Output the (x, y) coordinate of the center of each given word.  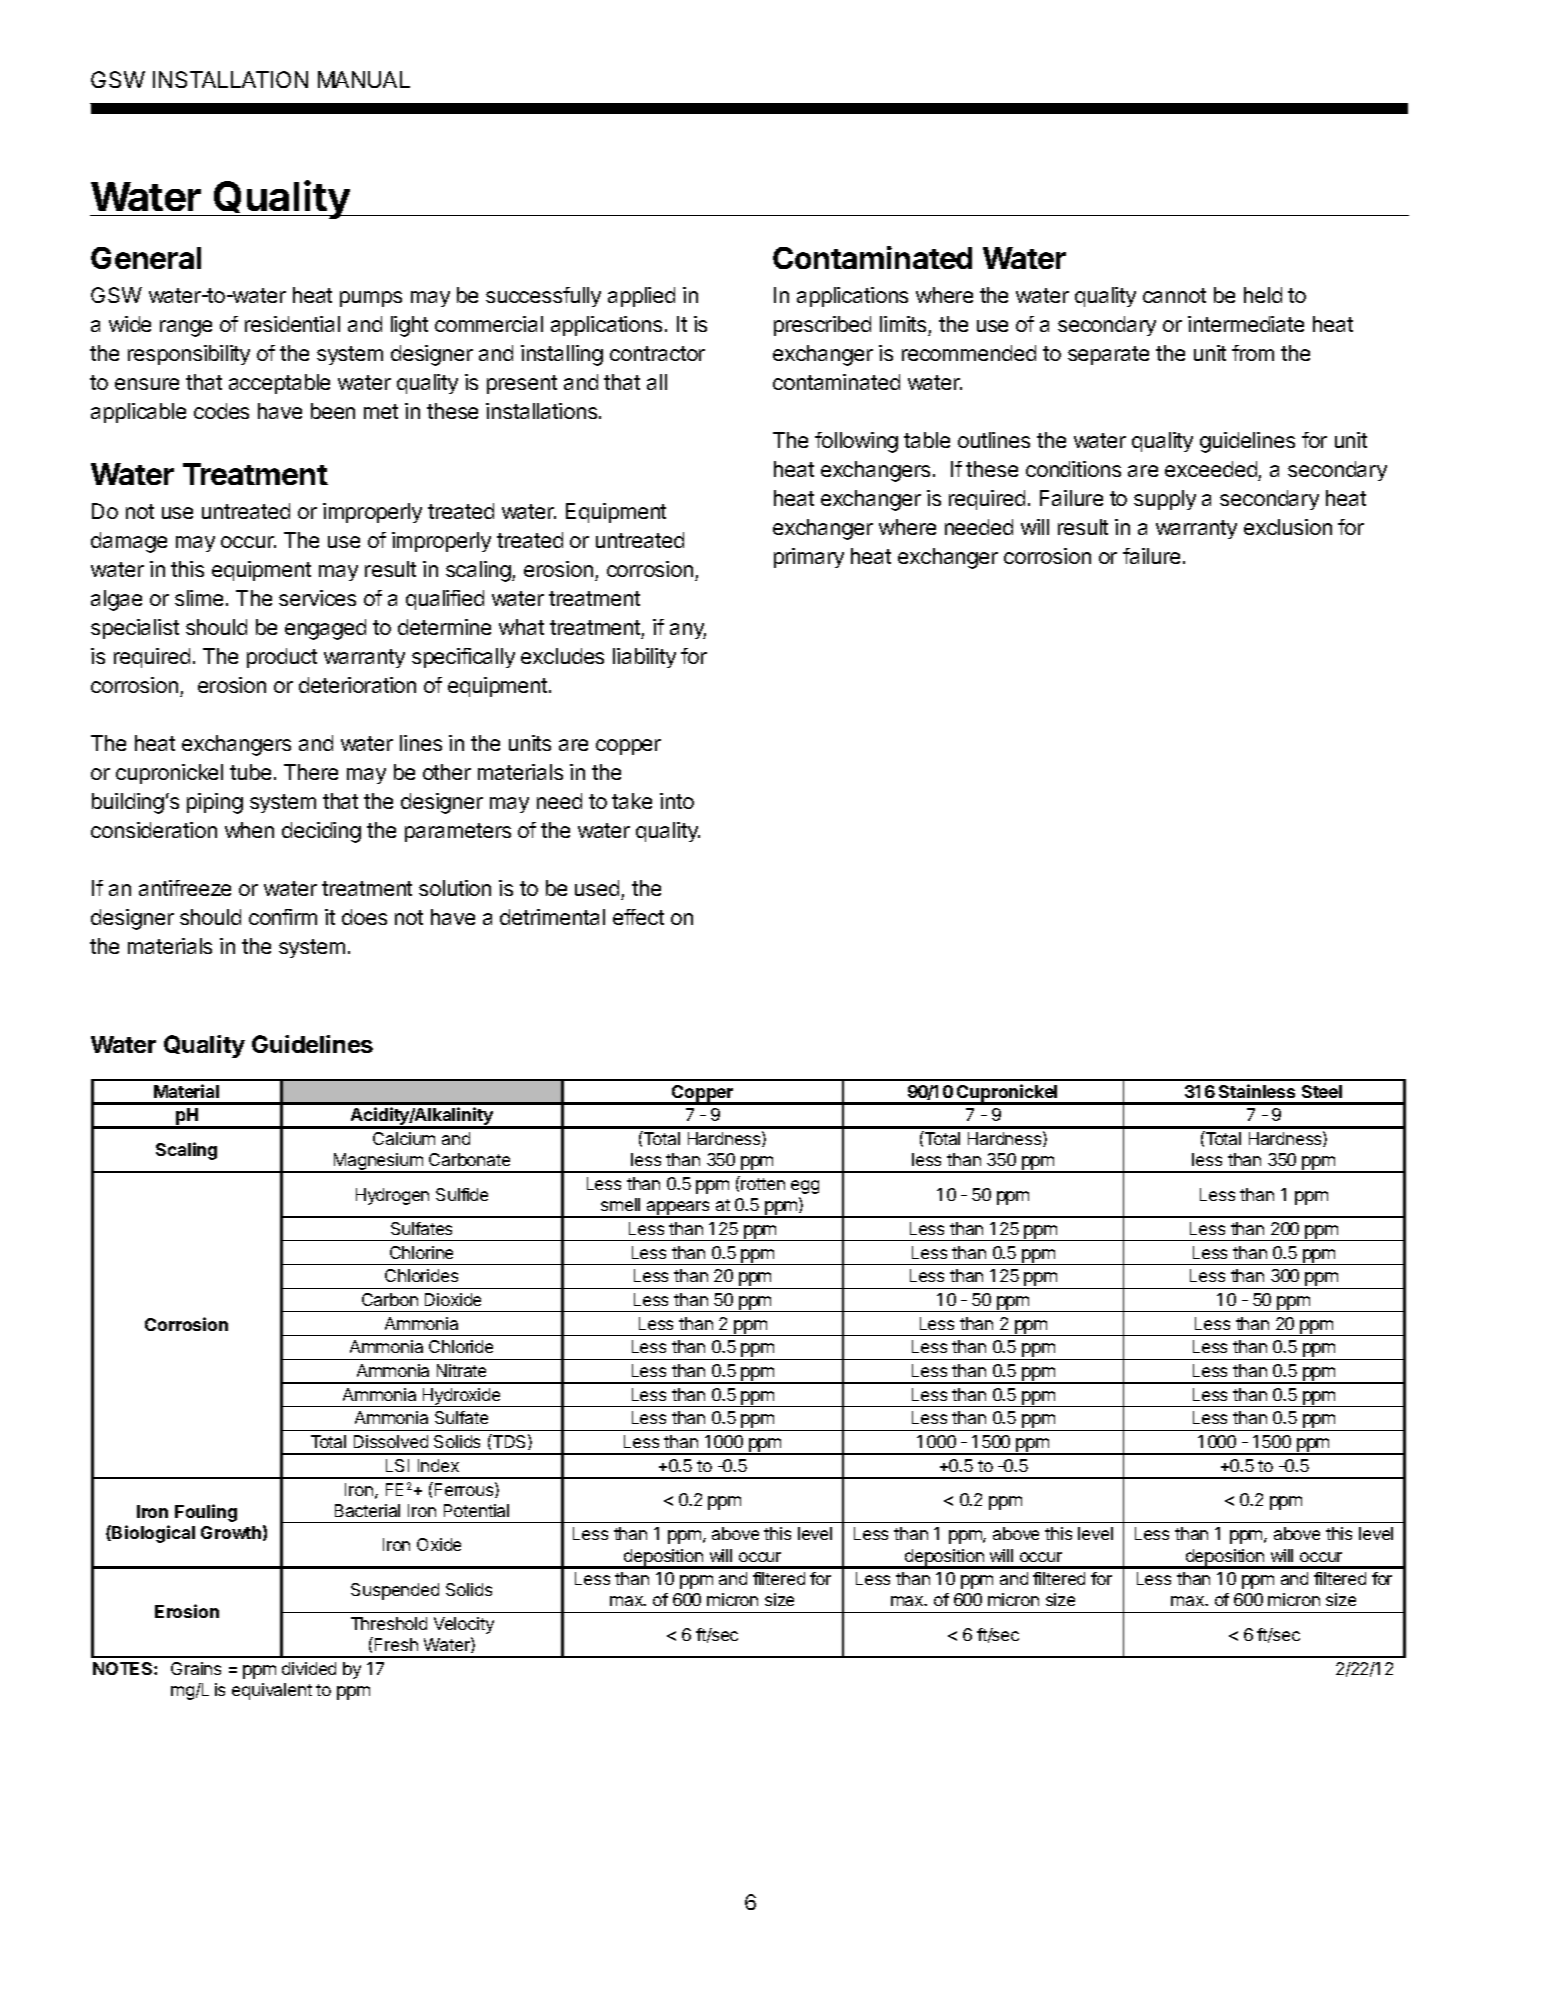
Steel (1322, 1091)
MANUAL (364, 79)
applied (641, 297)
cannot (1174, 295)
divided (309, 1668)
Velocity (464, 1625)
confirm (283, 917)
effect (638, 917)
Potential (476, 1510)
